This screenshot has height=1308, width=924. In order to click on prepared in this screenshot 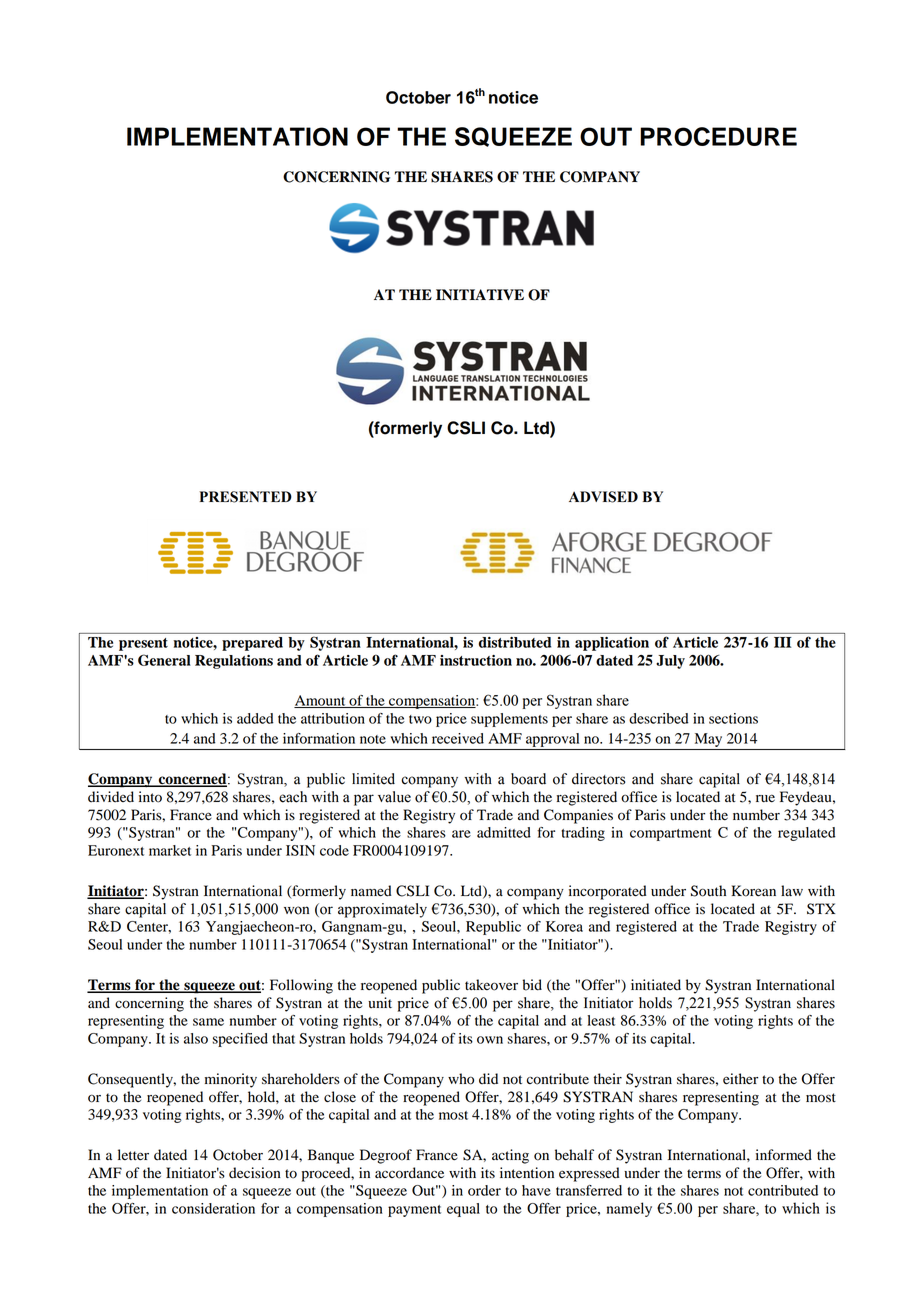, I will do `click(252, 644)`.
